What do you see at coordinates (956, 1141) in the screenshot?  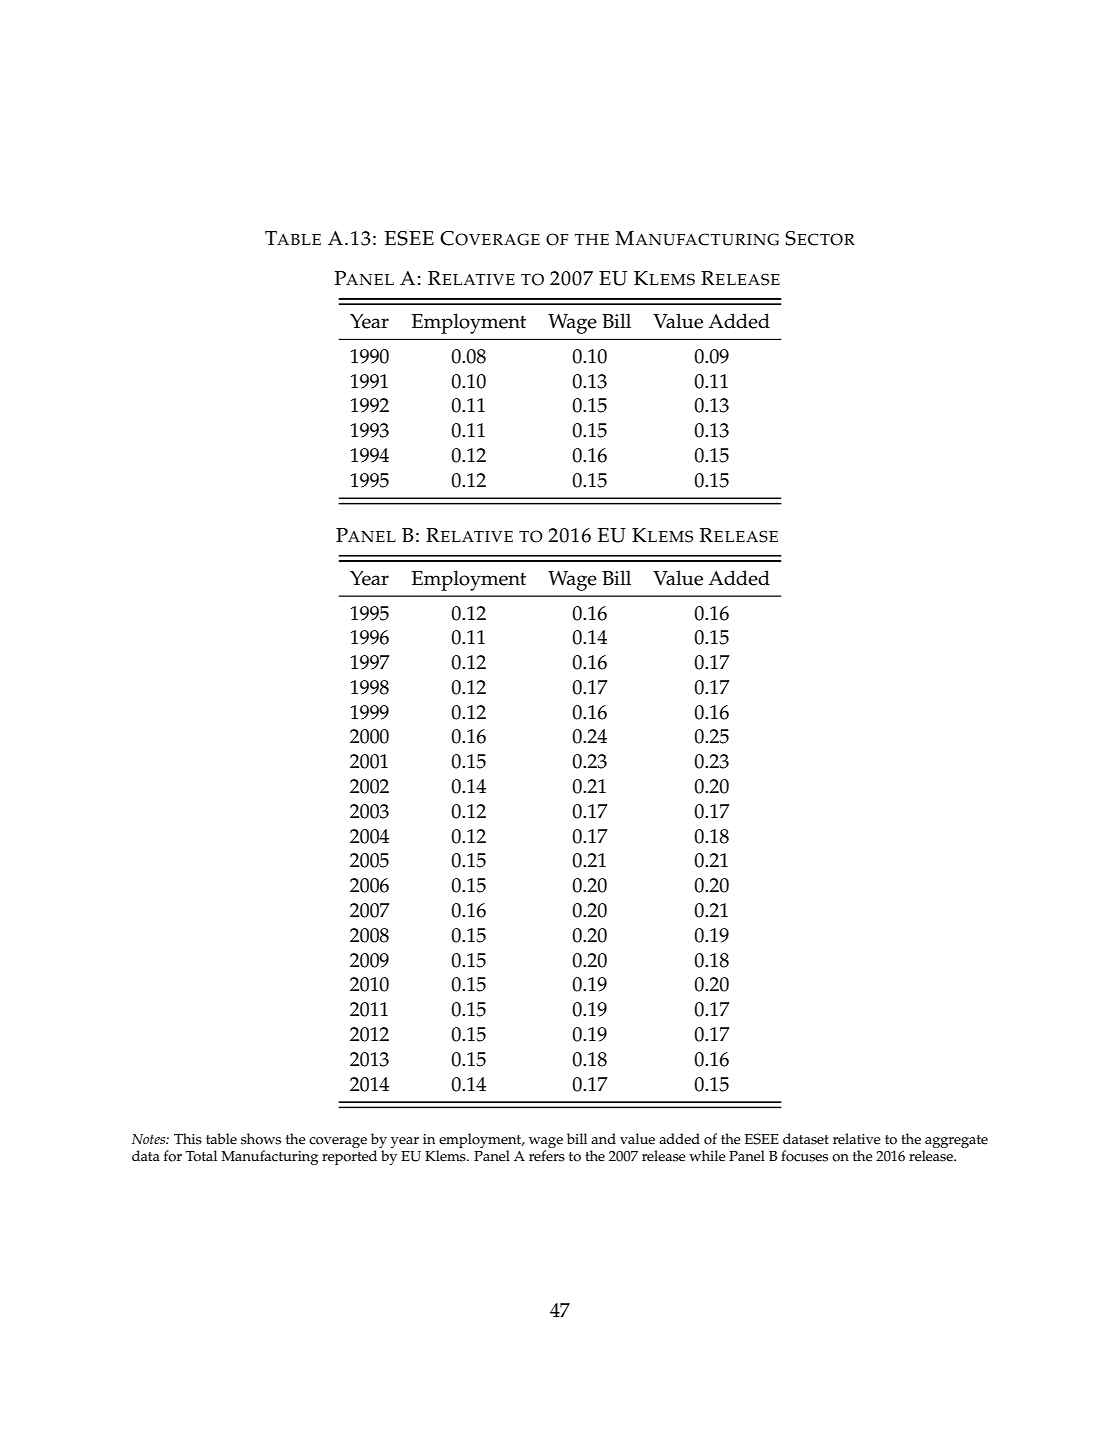 I see `aggregate` at bounding box center [956, 1141].
